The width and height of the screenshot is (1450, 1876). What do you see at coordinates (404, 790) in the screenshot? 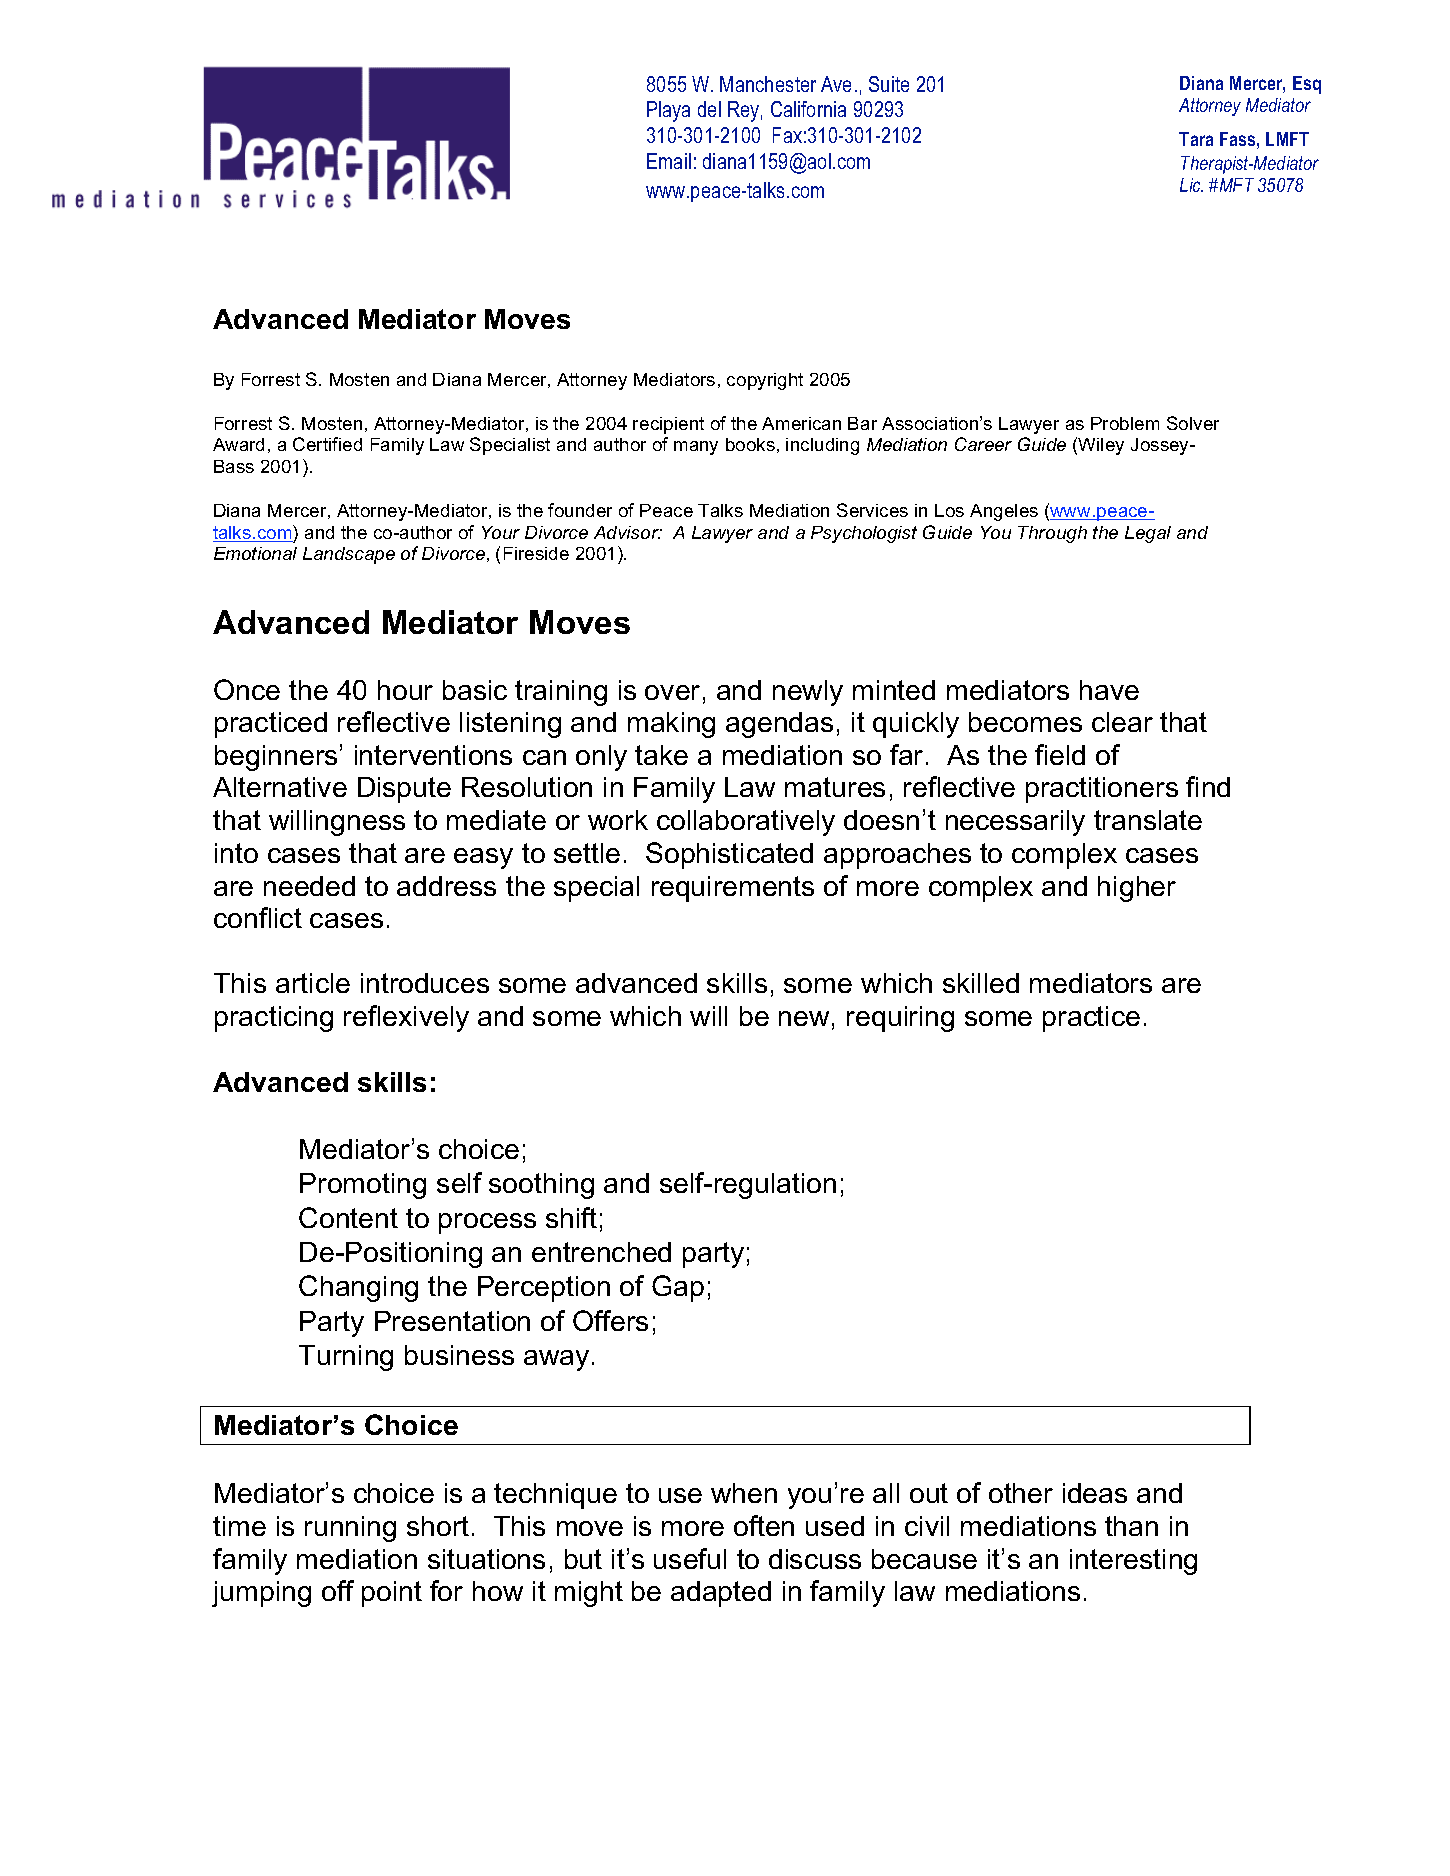
I see `Dispute` at bounding box center [404, 790].
